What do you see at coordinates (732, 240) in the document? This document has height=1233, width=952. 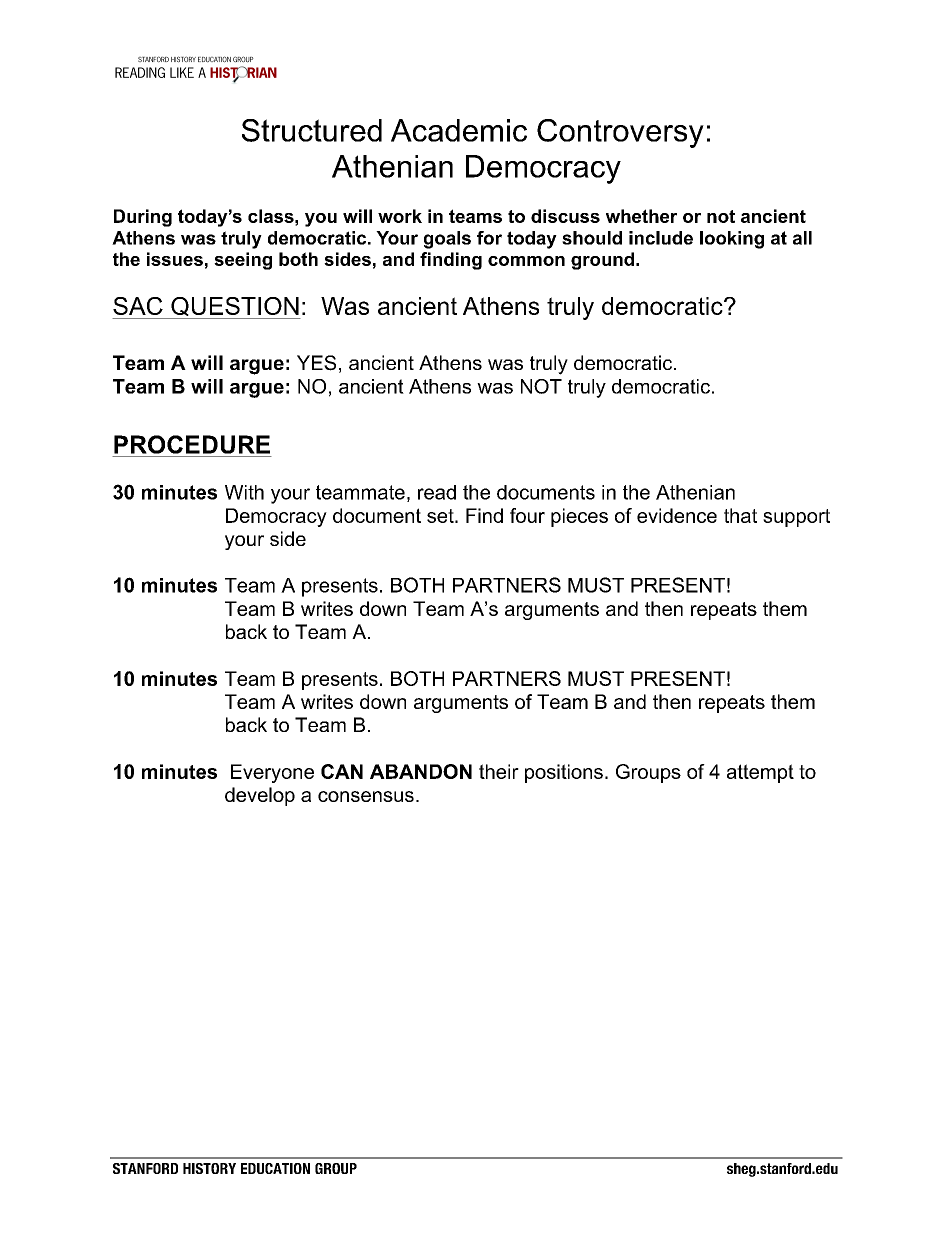 I see `looking` at bounding box center [732, 240].
